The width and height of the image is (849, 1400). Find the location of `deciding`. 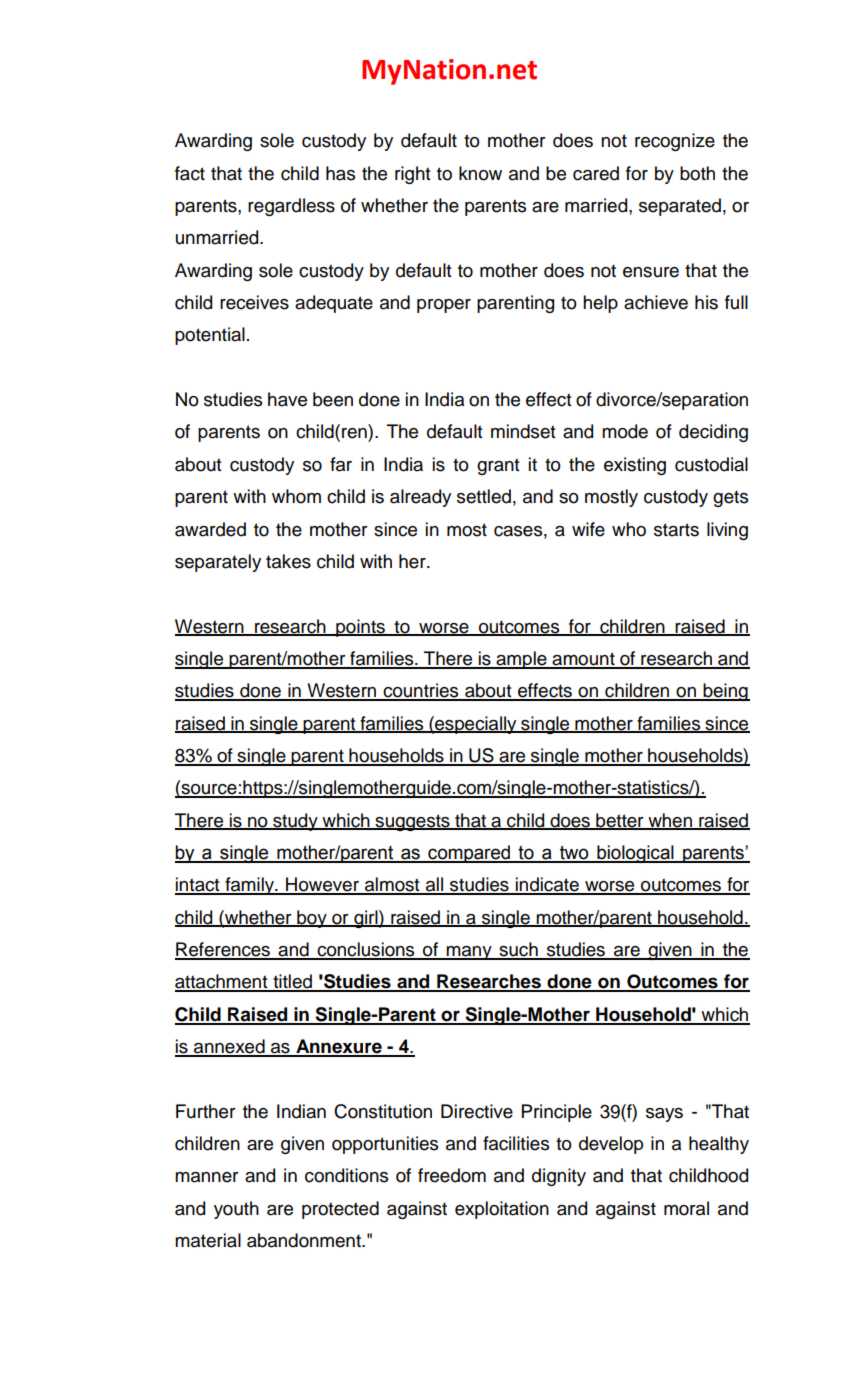

deciding is located at coordinates (713, 433).
